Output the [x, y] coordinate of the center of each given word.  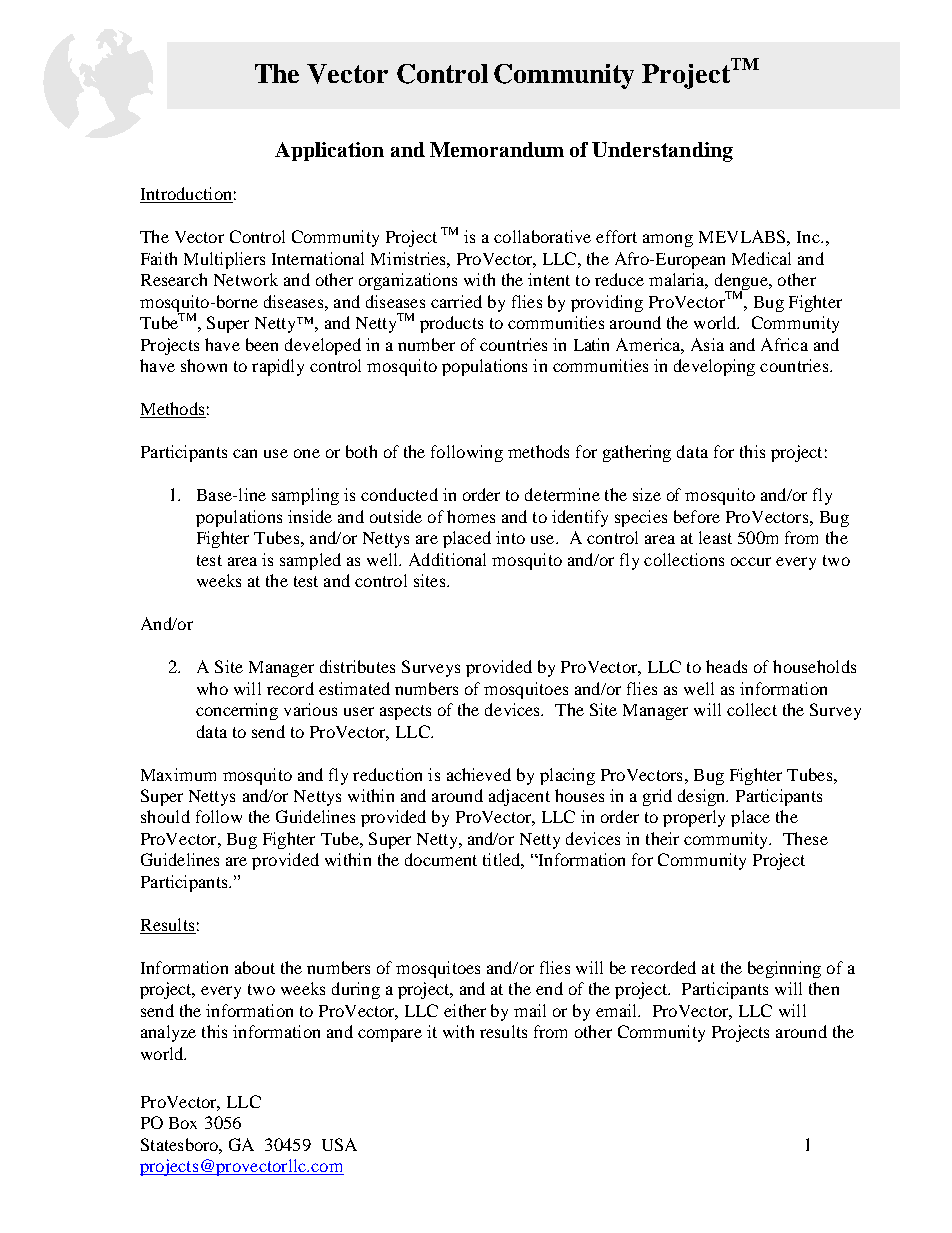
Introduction [186, 195]
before [697, 516]
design [703, 797]
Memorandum [497, 149]
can [245, 453]
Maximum [178, 774]
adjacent [519, 797]
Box [183, 1123]
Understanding [662, 152]
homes [471, 516]
